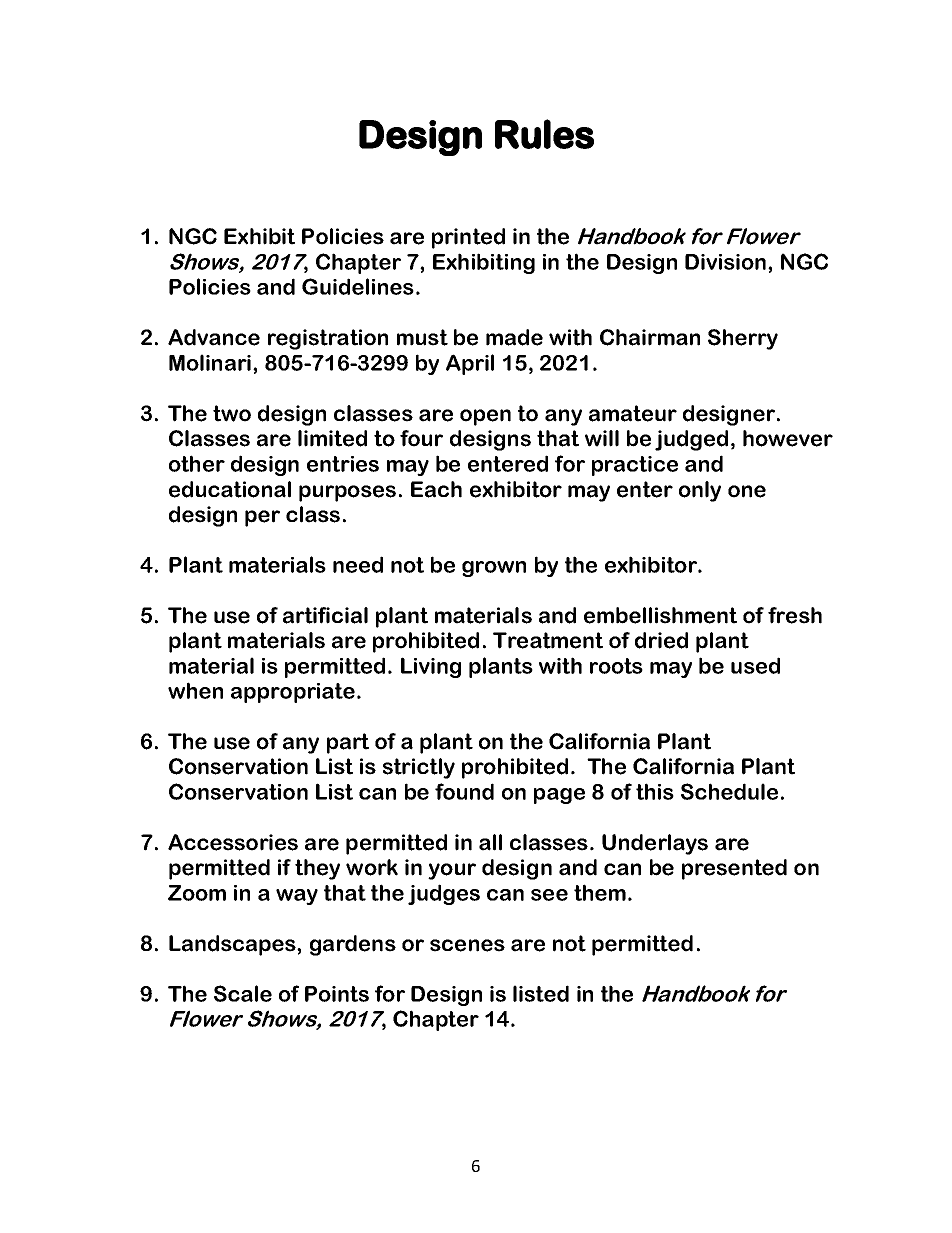 Image resolution: width=952 pixels, height=1233 pixels. Describe the element at coordinates (431, 667) in the document. I see `Living` at that location.
